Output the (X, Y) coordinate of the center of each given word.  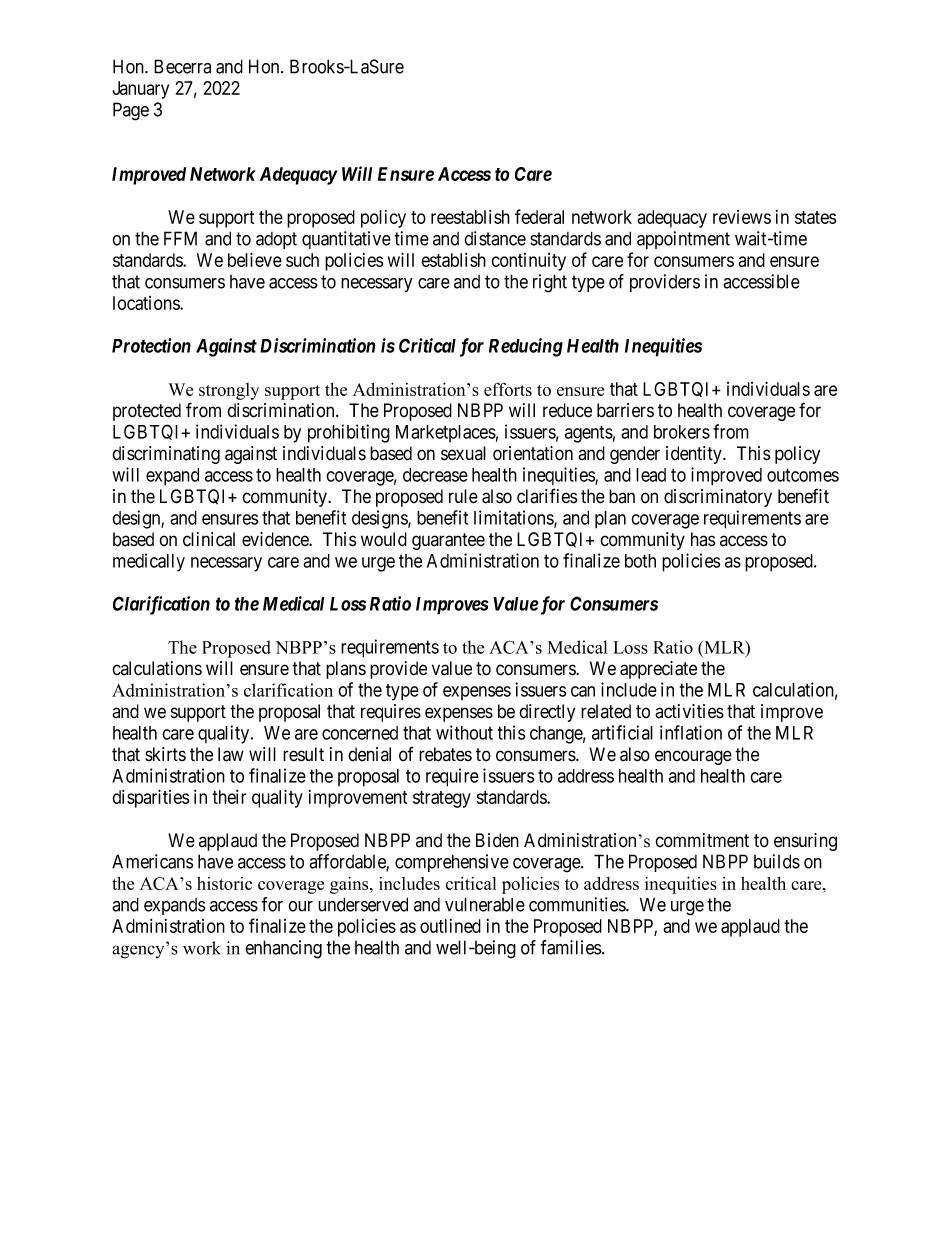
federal (539, 216)
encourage (693, 757)
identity (695, 455)
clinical (209, 539)
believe (255, 259)
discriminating (166, 455)
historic (224, 883)
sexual (463, 453)
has (703, 539)
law (231, 754)
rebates (445, 754)
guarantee (448, 541)
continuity (528, 262)
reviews (742, 217)
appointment (683, 240)
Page (131, 111)
